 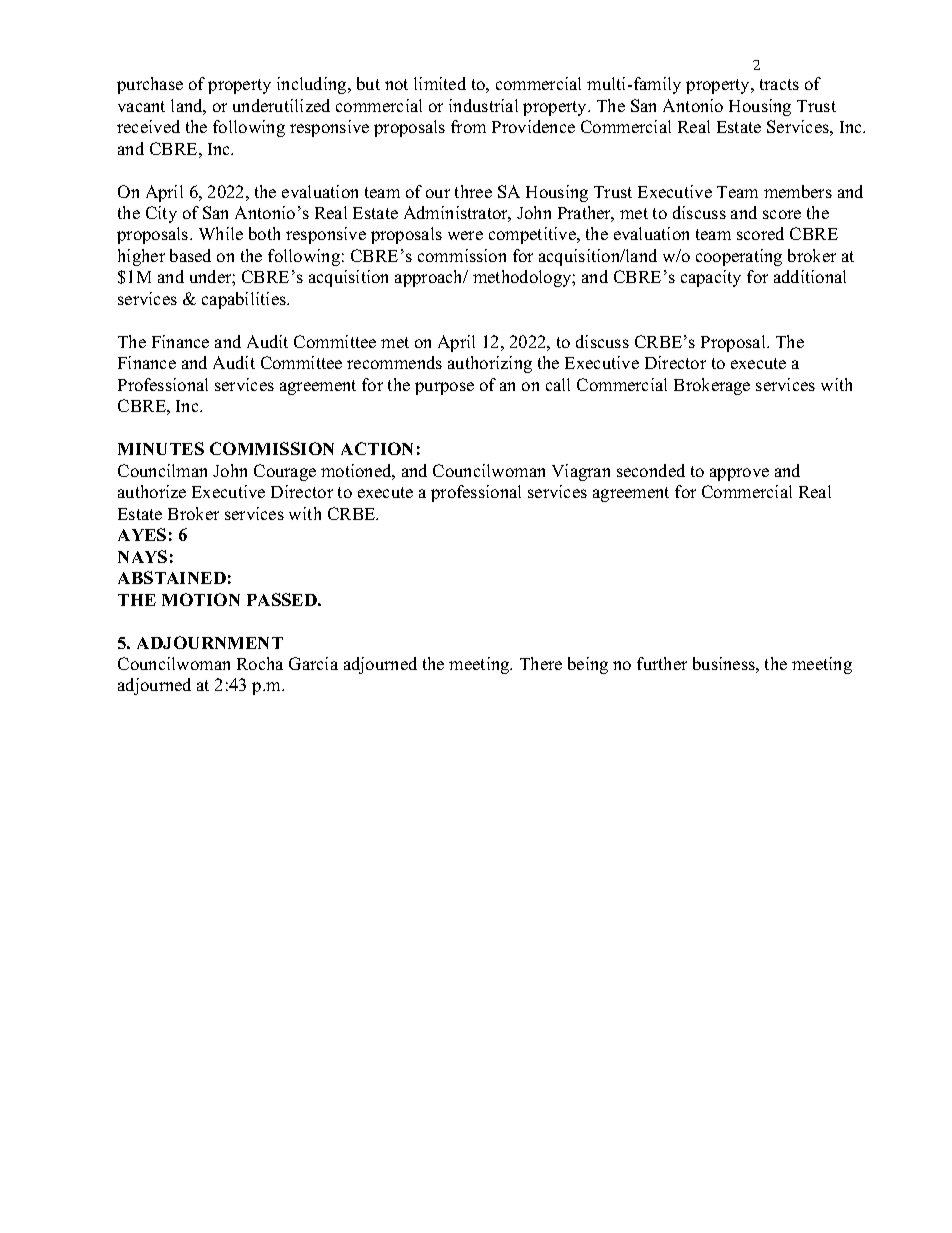 What do you see at coordinates (377, 448) in the document?
I see `ACTION` at bounding box center [377, 448].
